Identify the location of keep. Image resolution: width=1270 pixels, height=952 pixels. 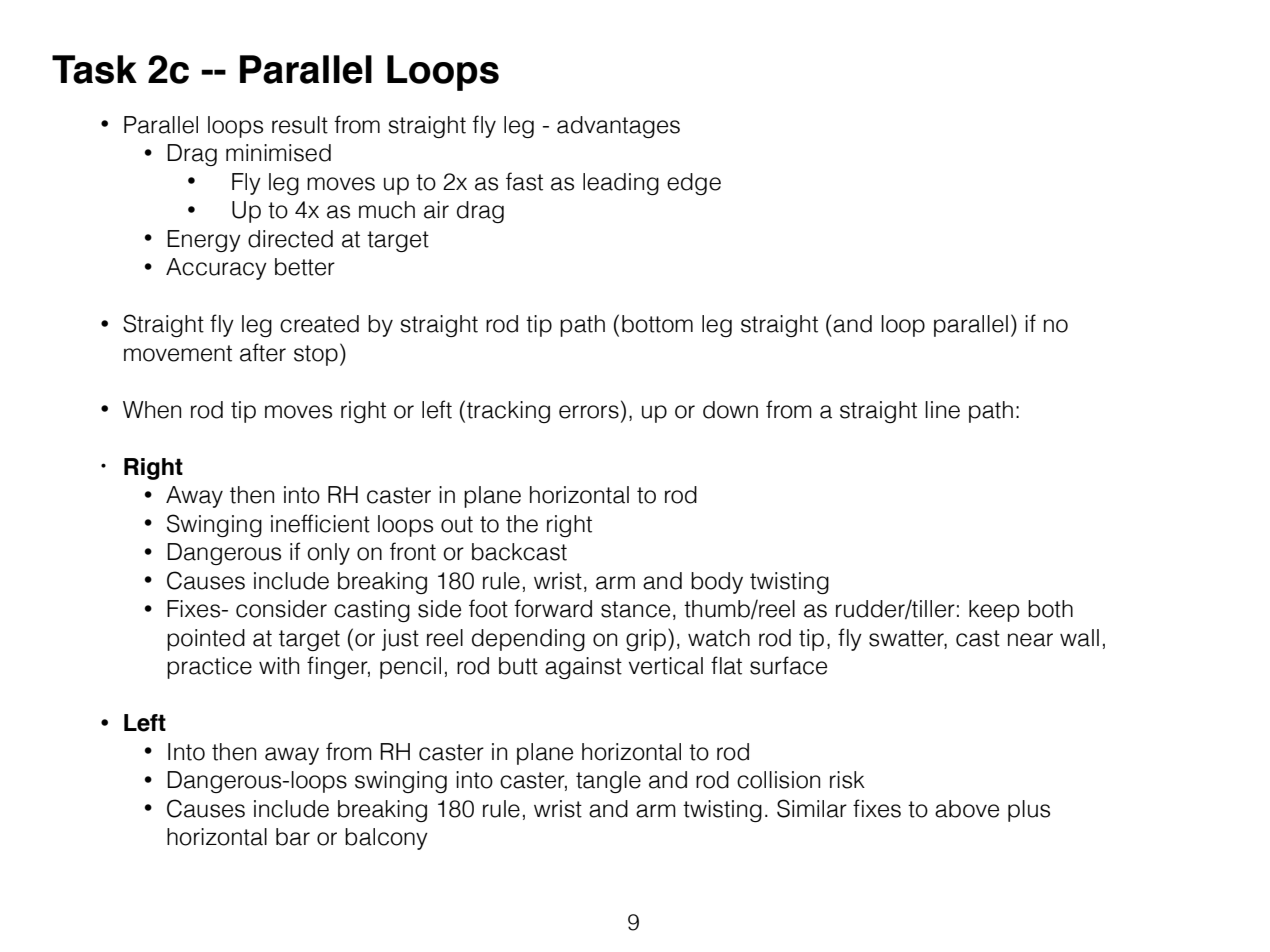
(994, 611).
